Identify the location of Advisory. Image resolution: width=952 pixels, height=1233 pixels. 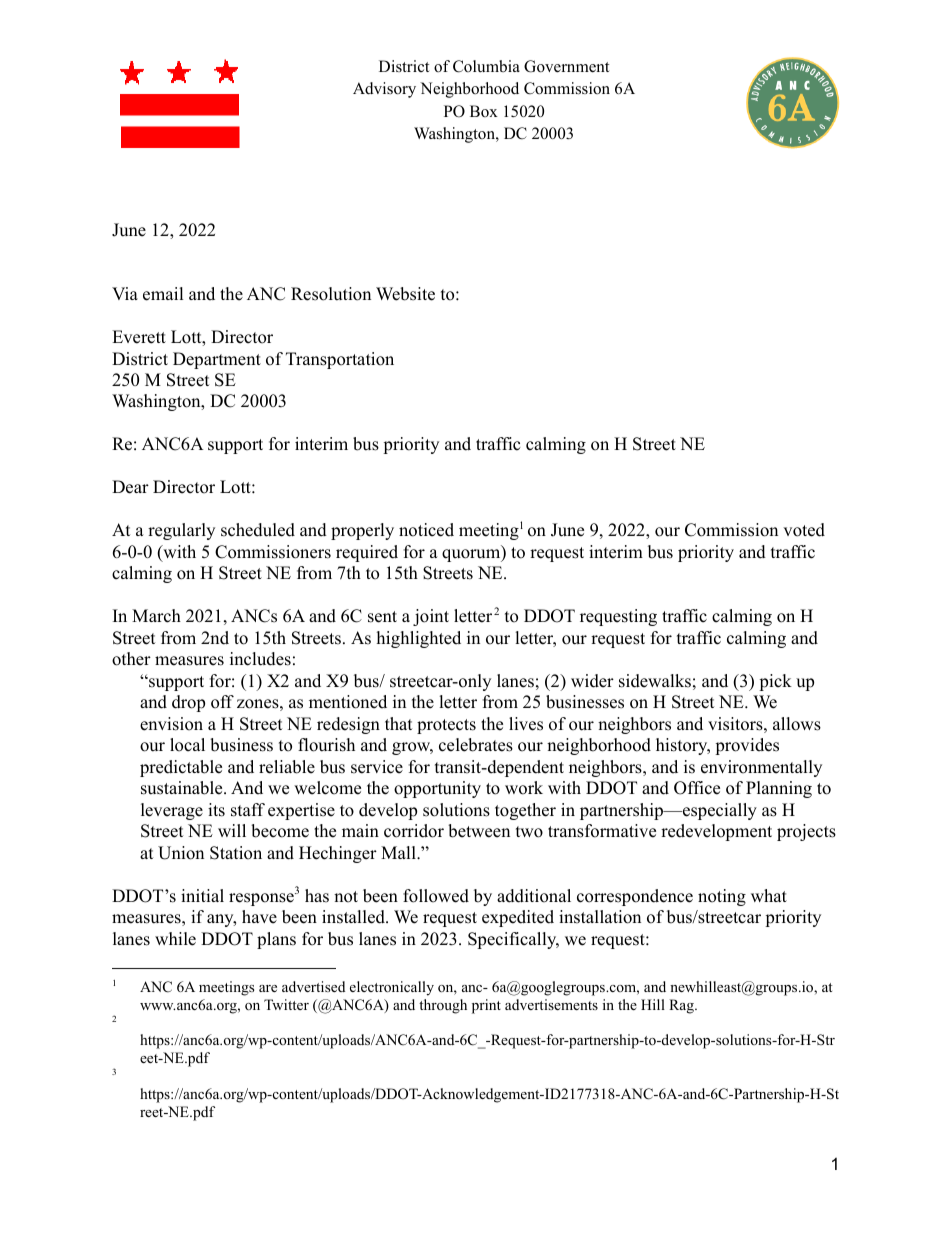
(384, 90).
